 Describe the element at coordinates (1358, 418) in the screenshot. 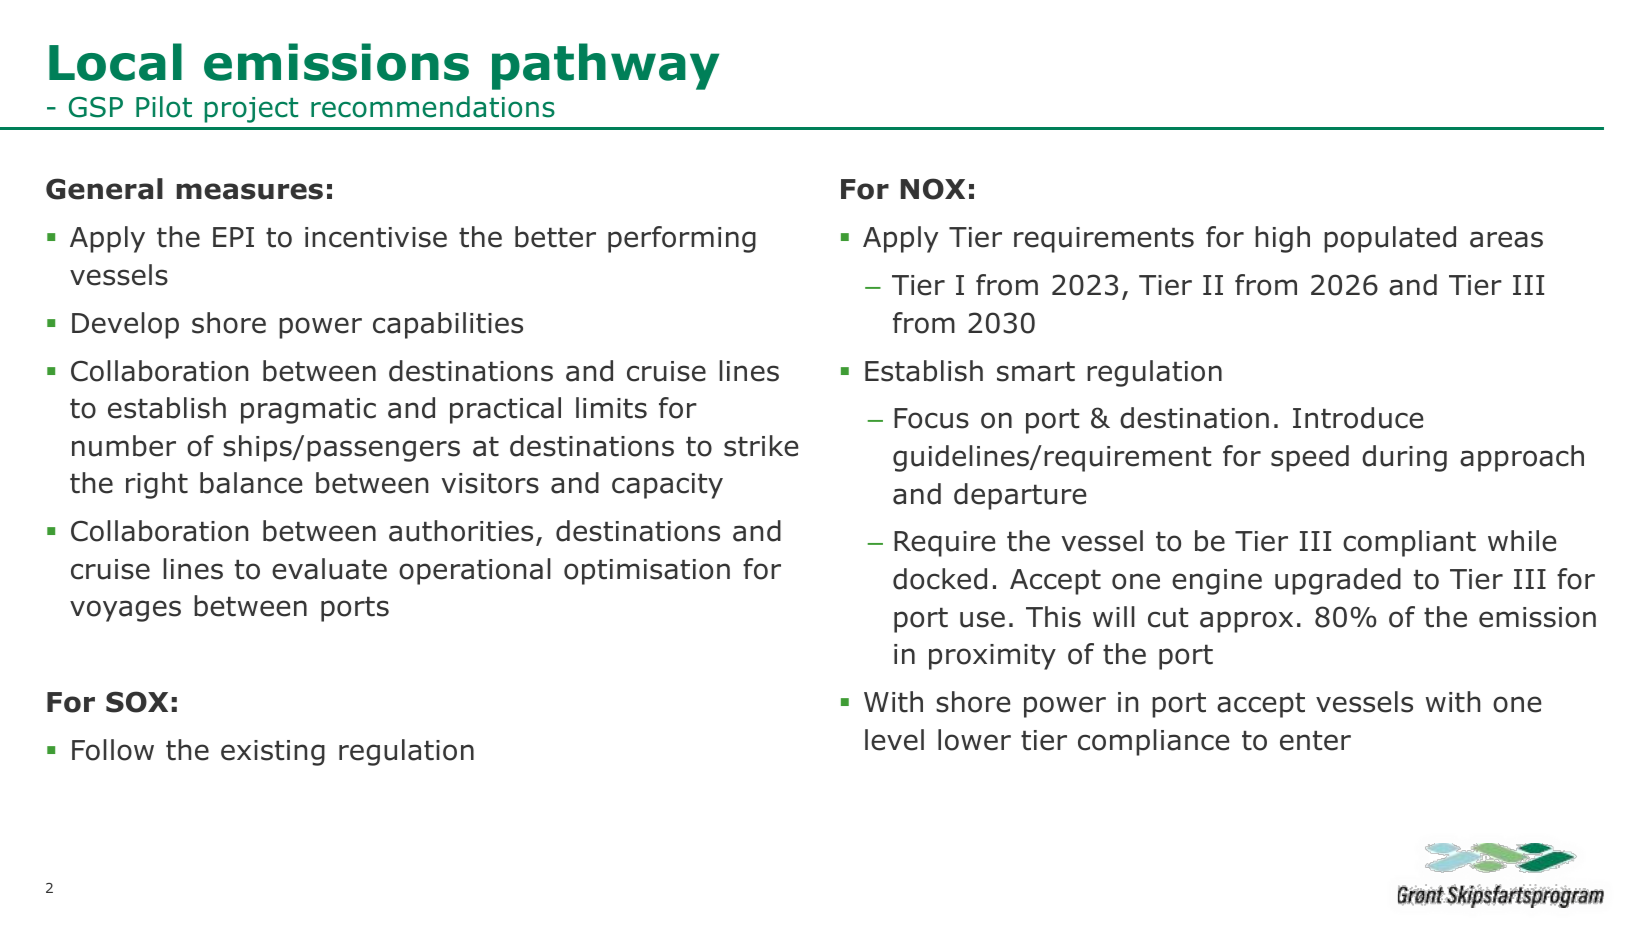

I see `Introduce` at that location.
